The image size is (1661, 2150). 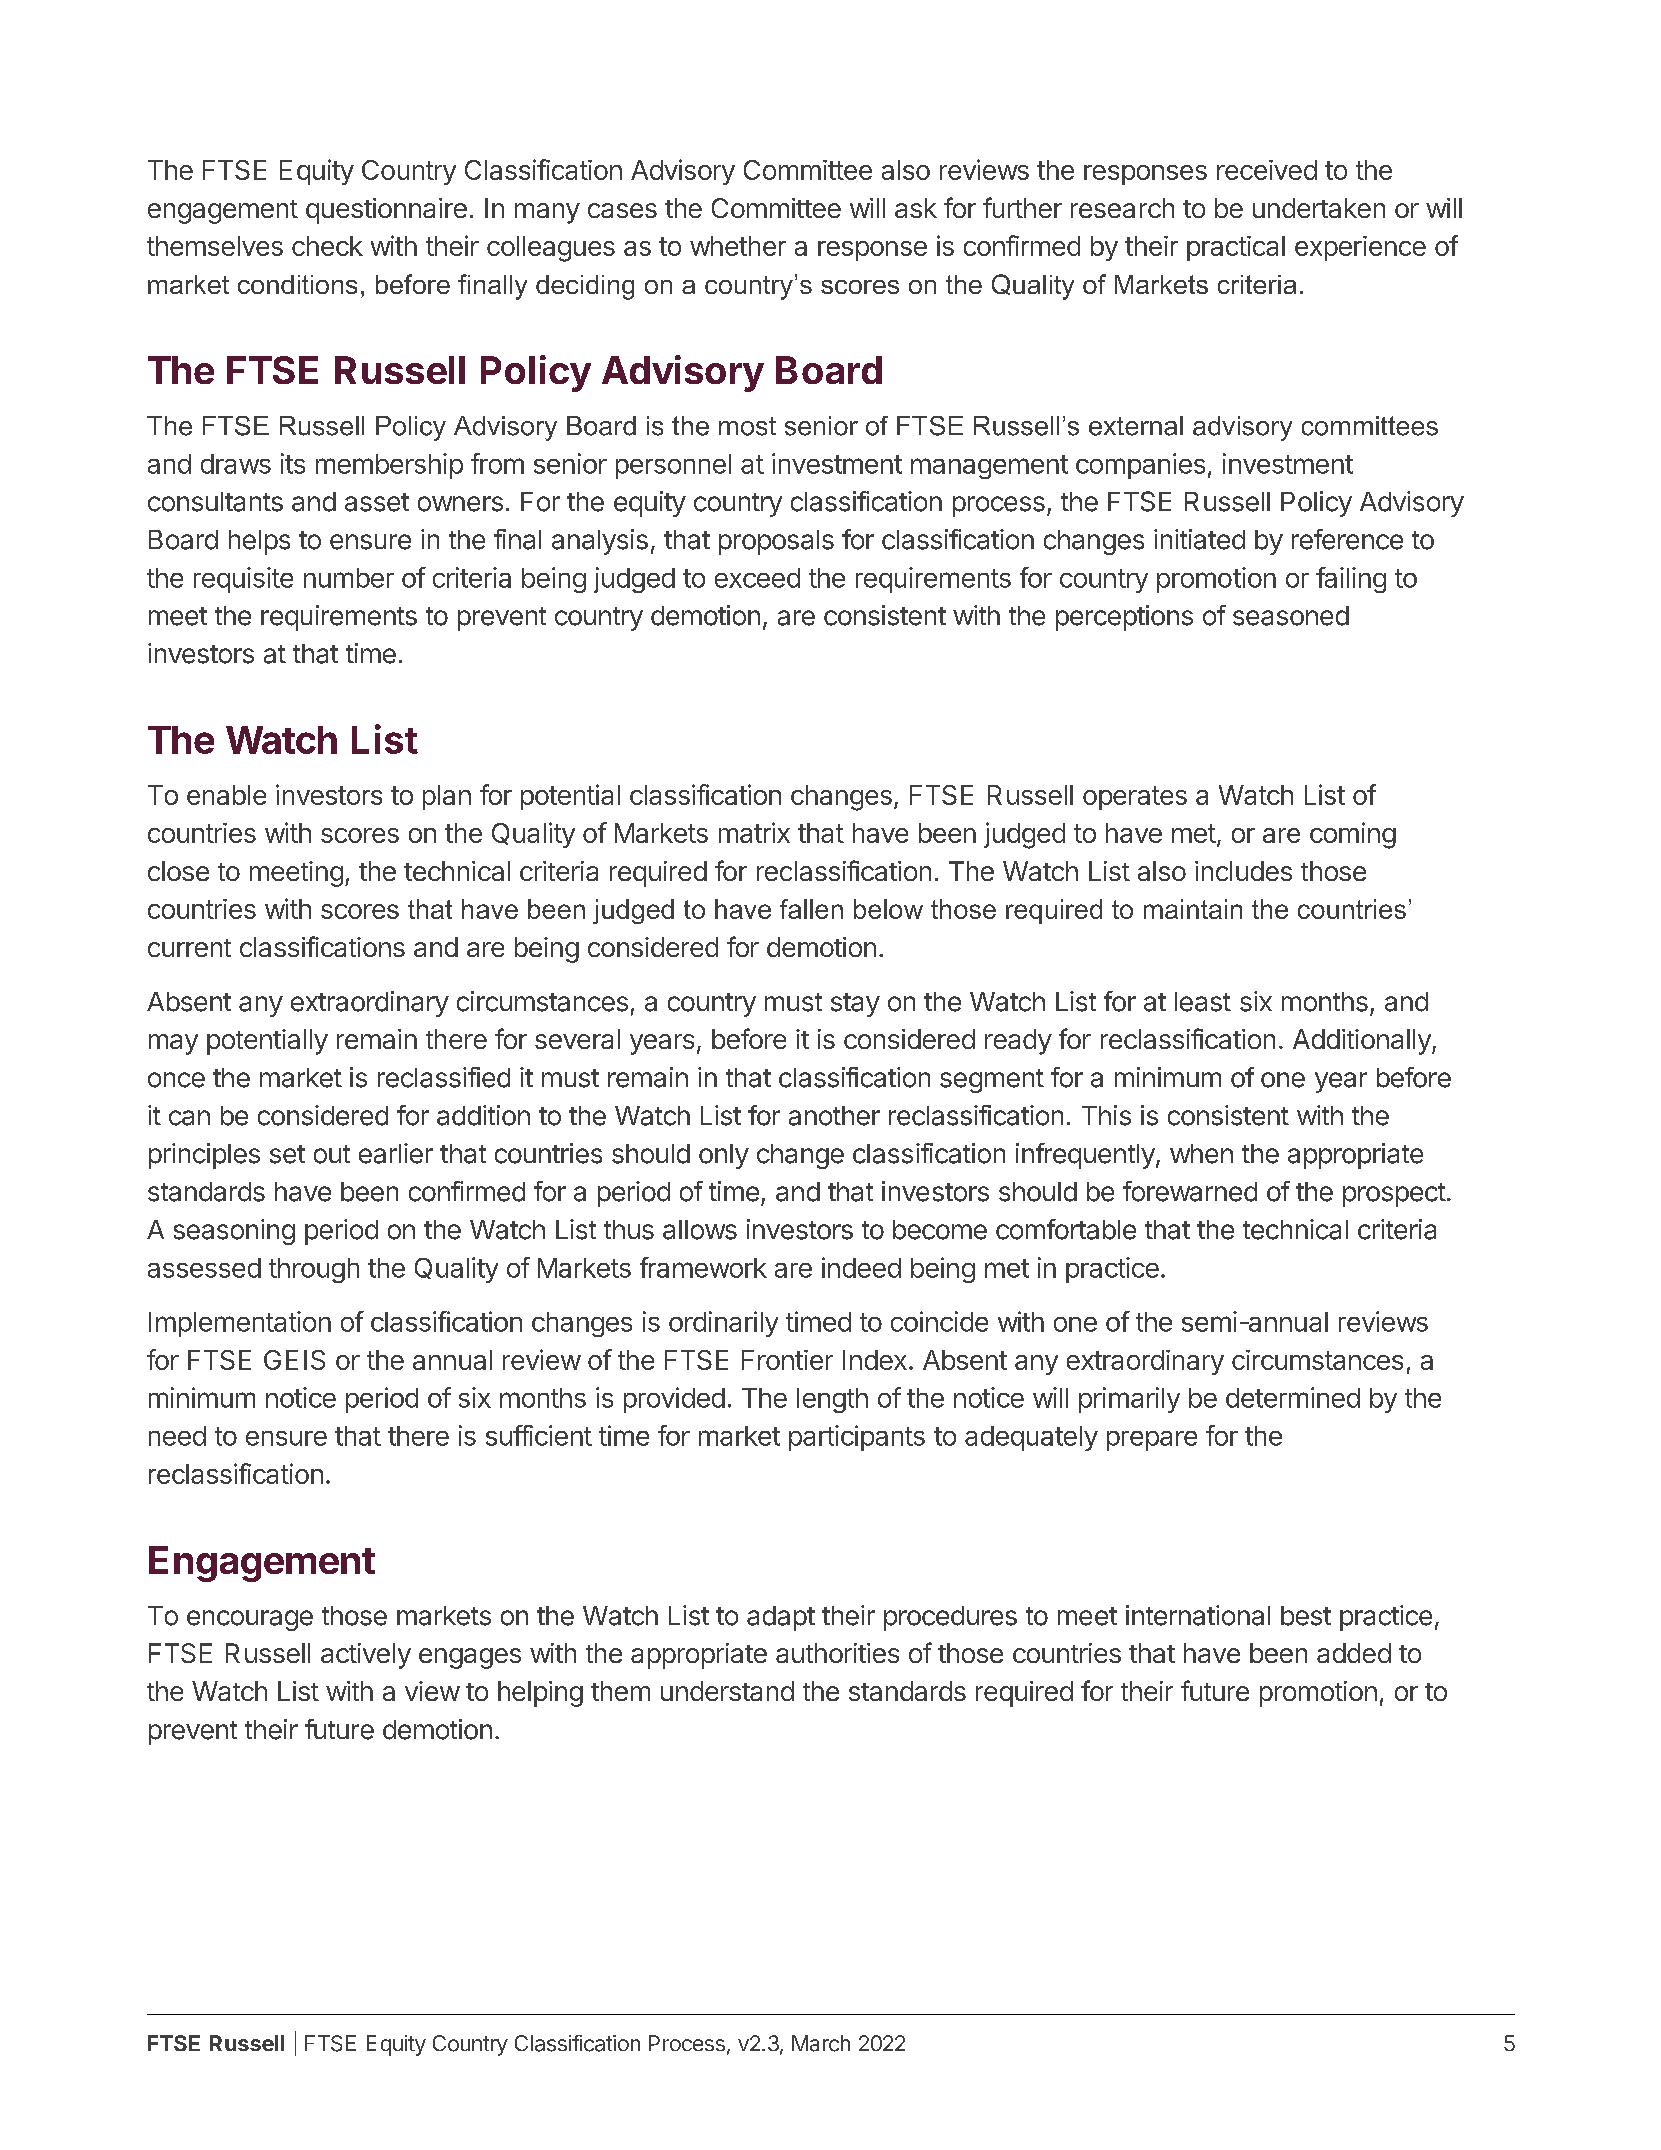 I want to click on added, so click(x=1354, y=1653).
